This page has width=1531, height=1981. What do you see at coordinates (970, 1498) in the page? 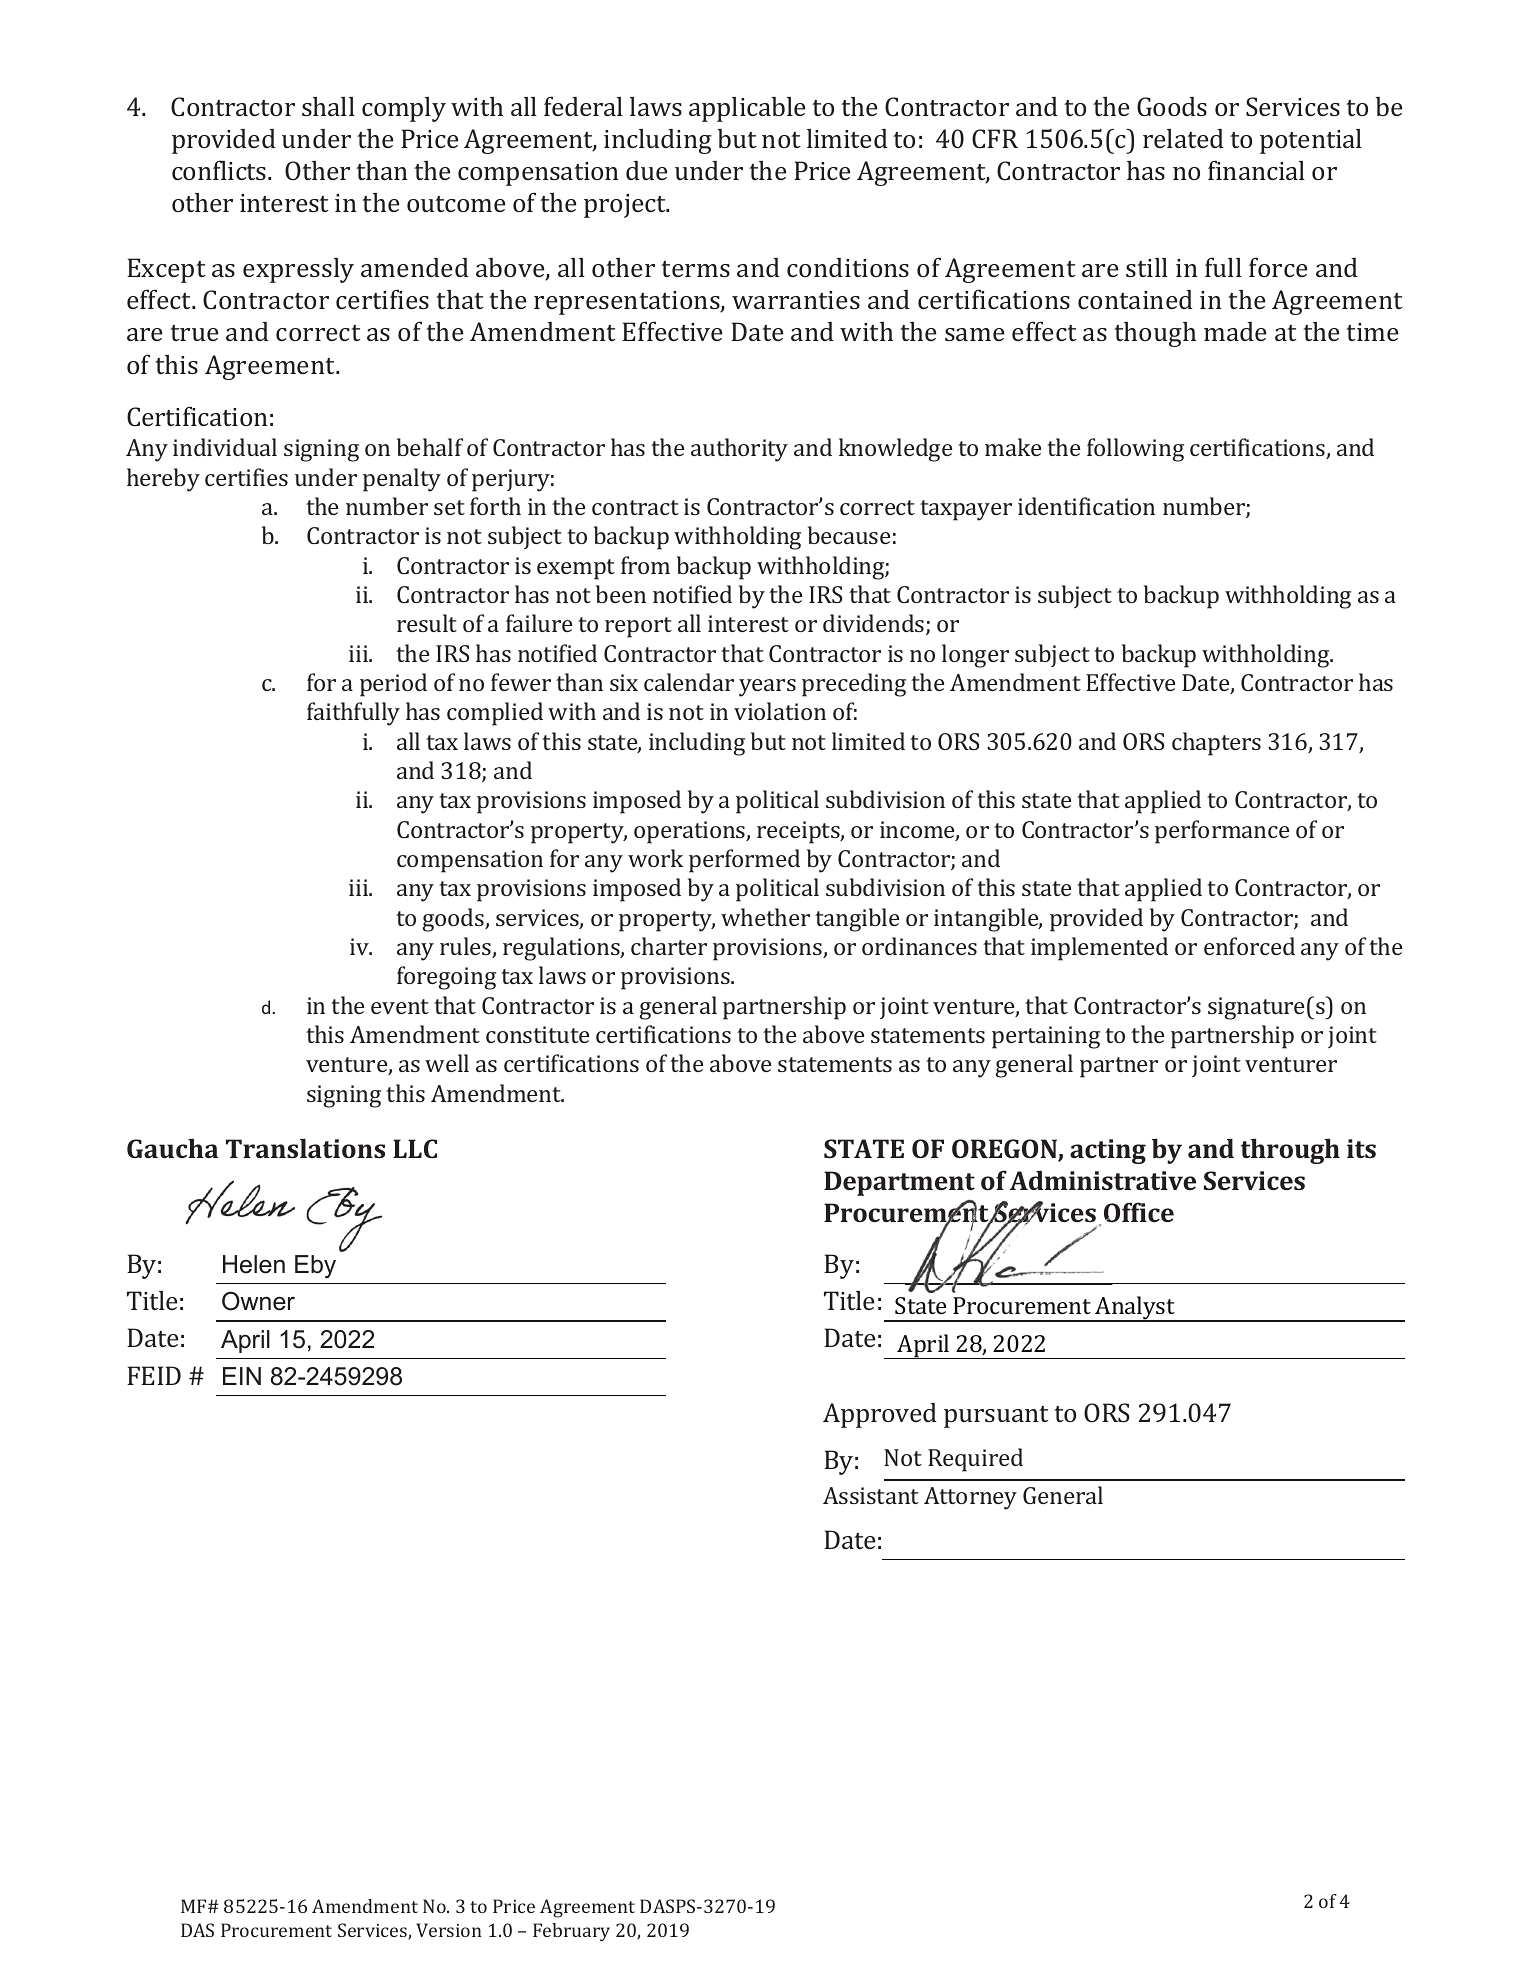
I see `Attorney` at bounding box center [970, 1498].
